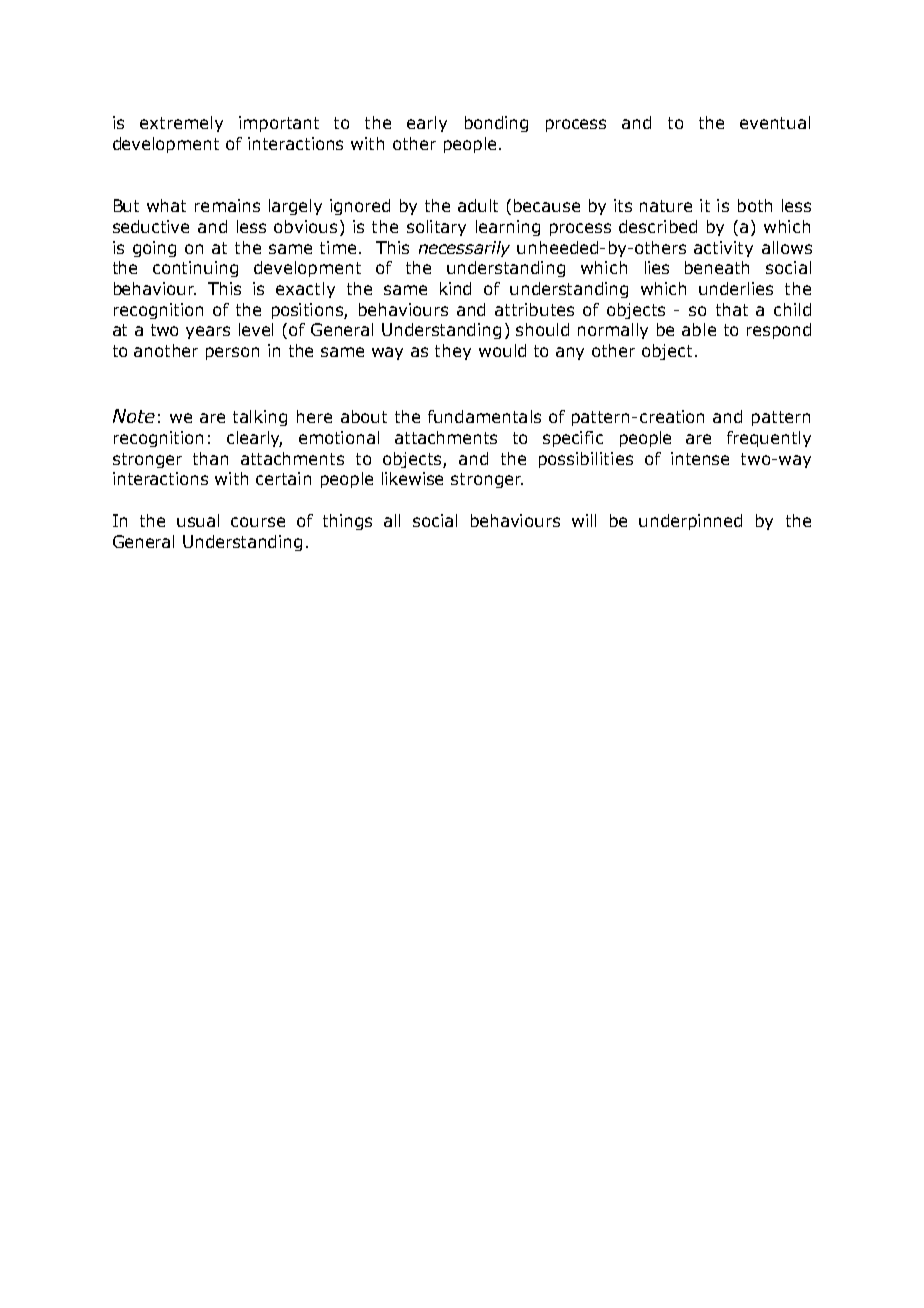 Image resolution: width=924 pixels, height=1308 pixels. What do you see at coordinates (717, 267) in the image?
I see `beneath` at bounding box center [717, 267].
